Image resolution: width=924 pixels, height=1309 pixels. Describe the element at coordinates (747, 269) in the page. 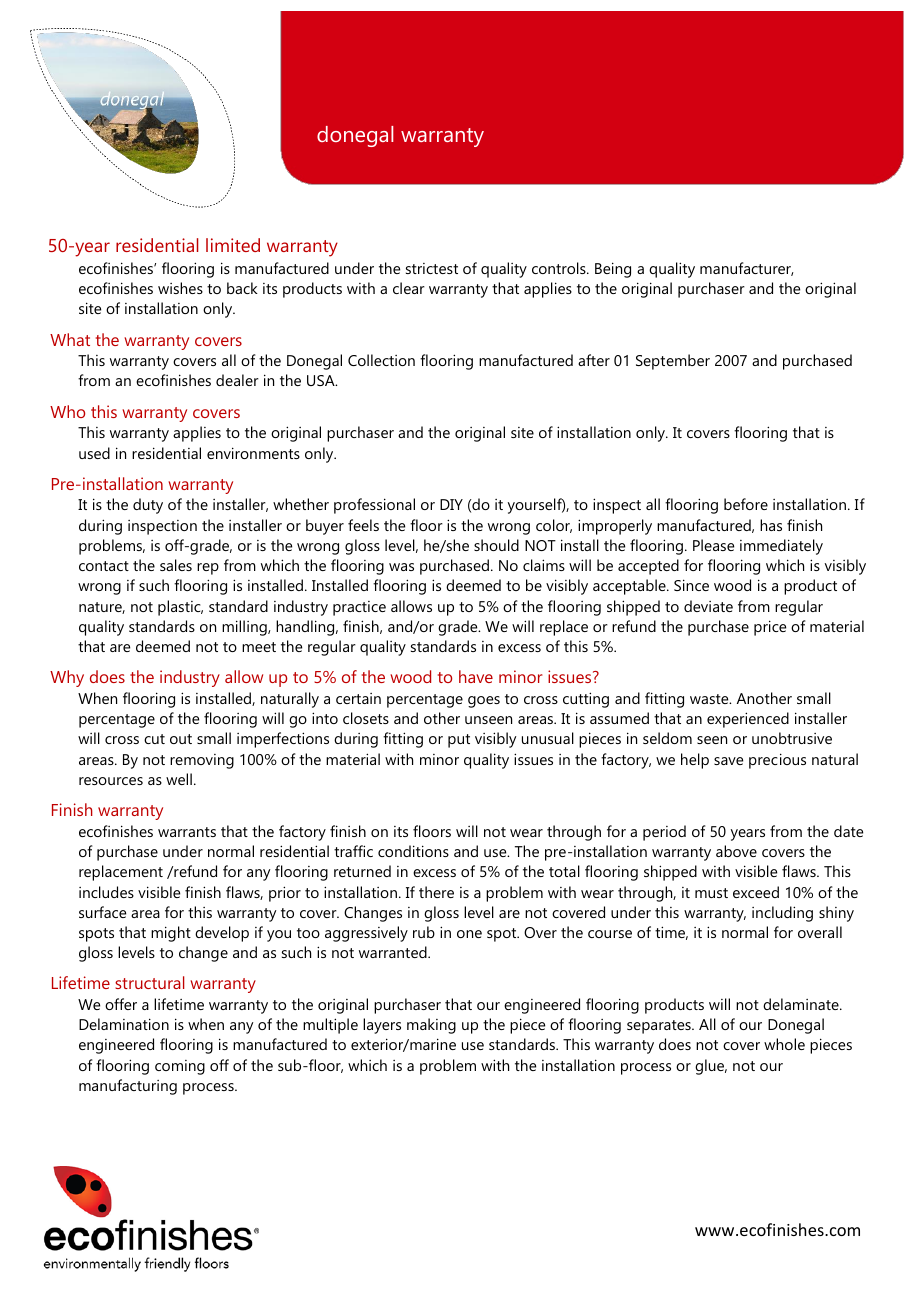

I see `manufacturer` at that location.
